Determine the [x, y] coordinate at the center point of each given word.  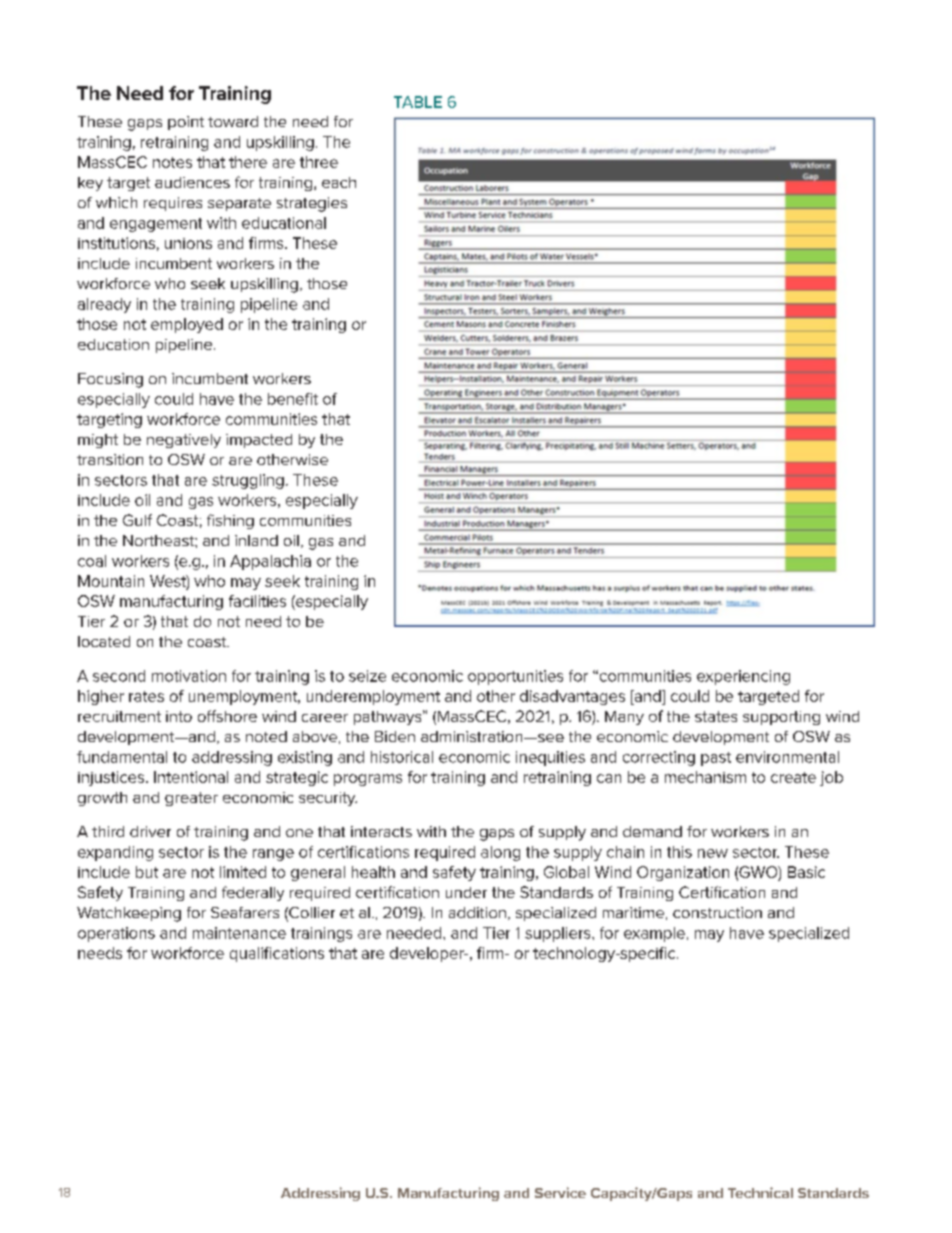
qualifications [277, 954]
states [716, 716]
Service [560, 1192]
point [186, 123]
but [147, 872]
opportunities [515, 677]
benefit [293, 399]
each [339, 182]
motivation [189, 676]
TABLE [418, 102]
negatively [184, 441]
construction [717, 912]
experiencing [743, 677]
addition [477, 912]
